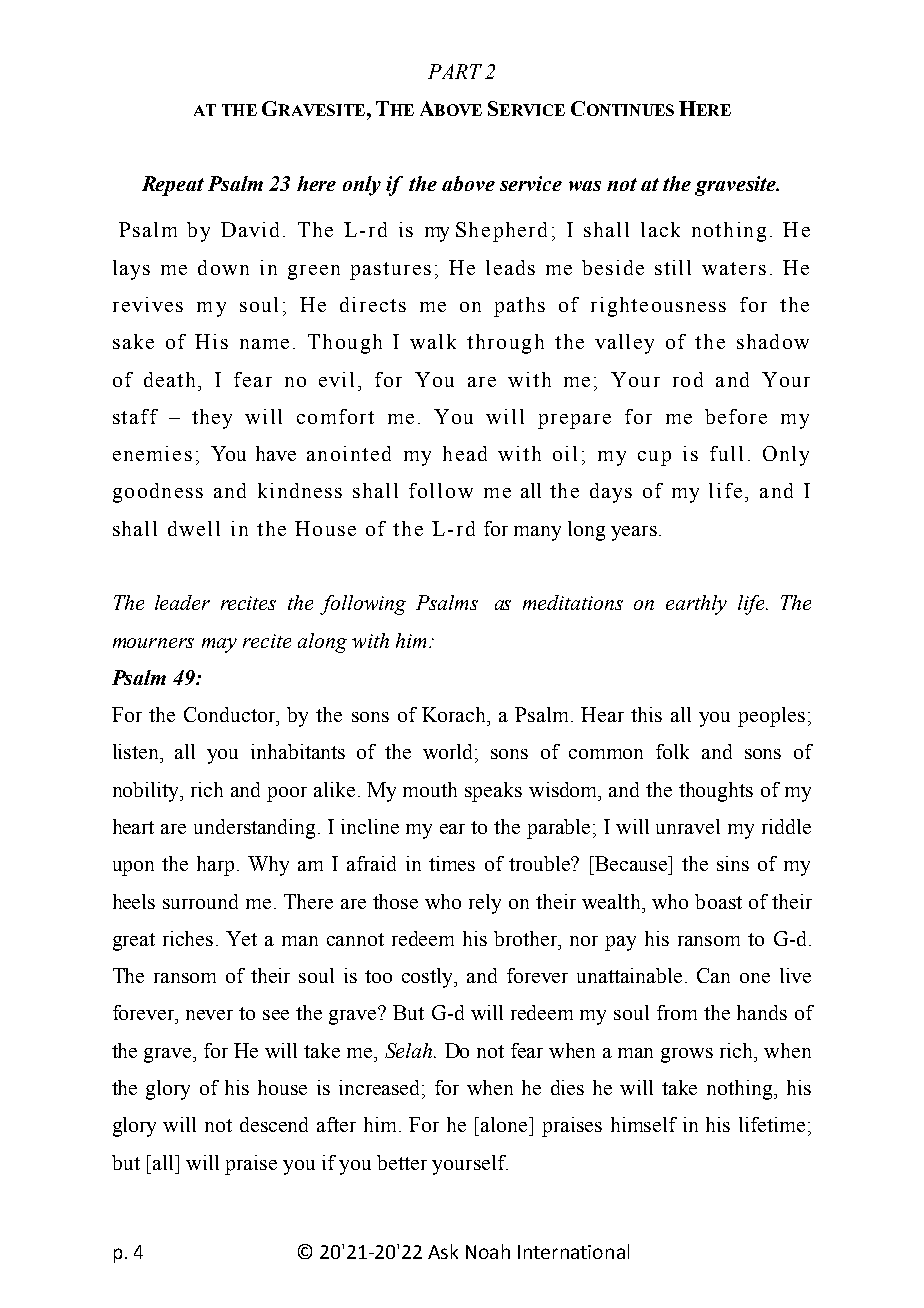 This image has width=924, height=1308. Describe the element at coordinates (274, 1124) in the image. I see `descend` at that location.
